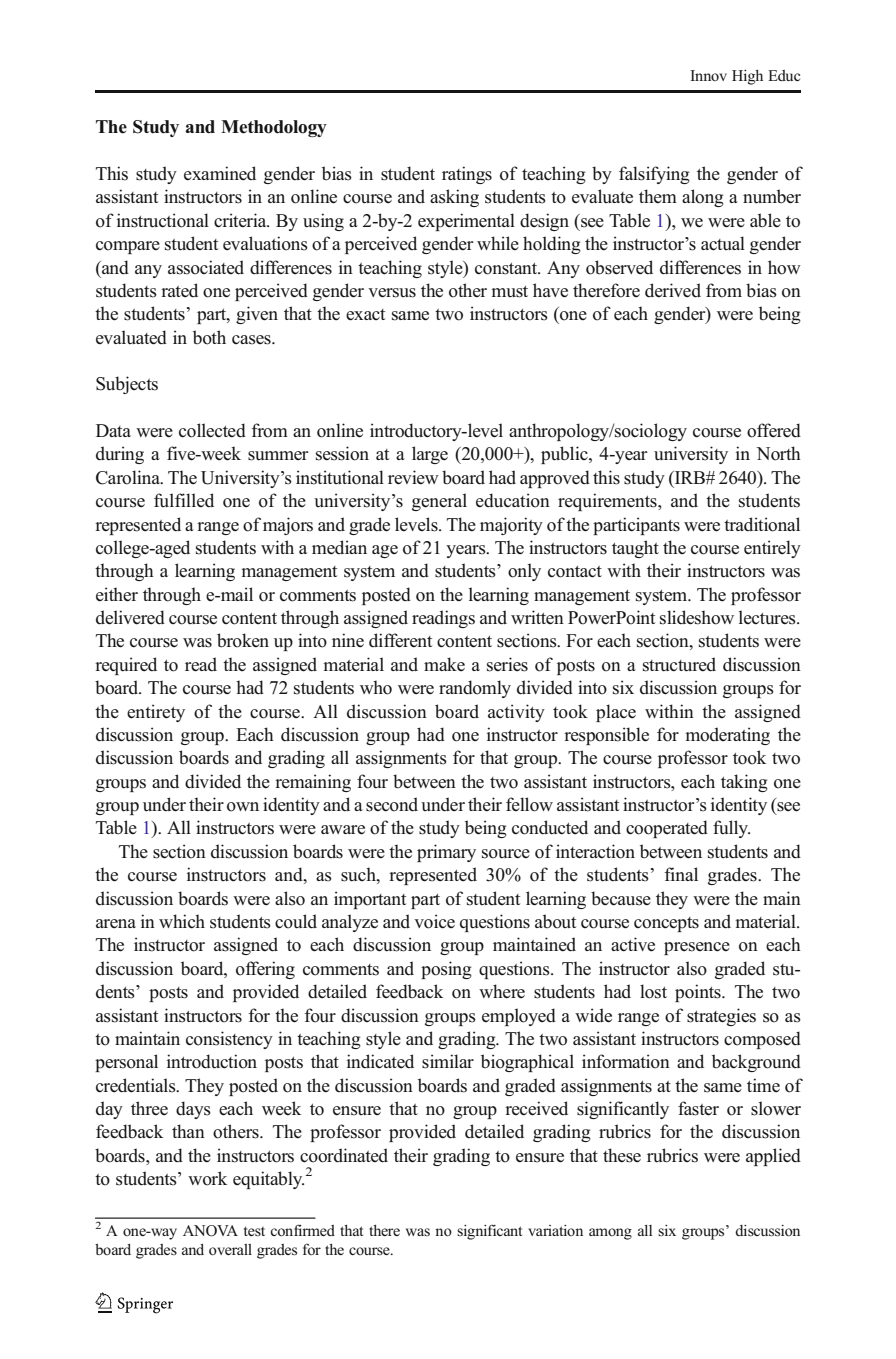  What do you see at coordinates (210, 1231) in the image?
I see `ANOVA` at bounding box center [210, 1231].
